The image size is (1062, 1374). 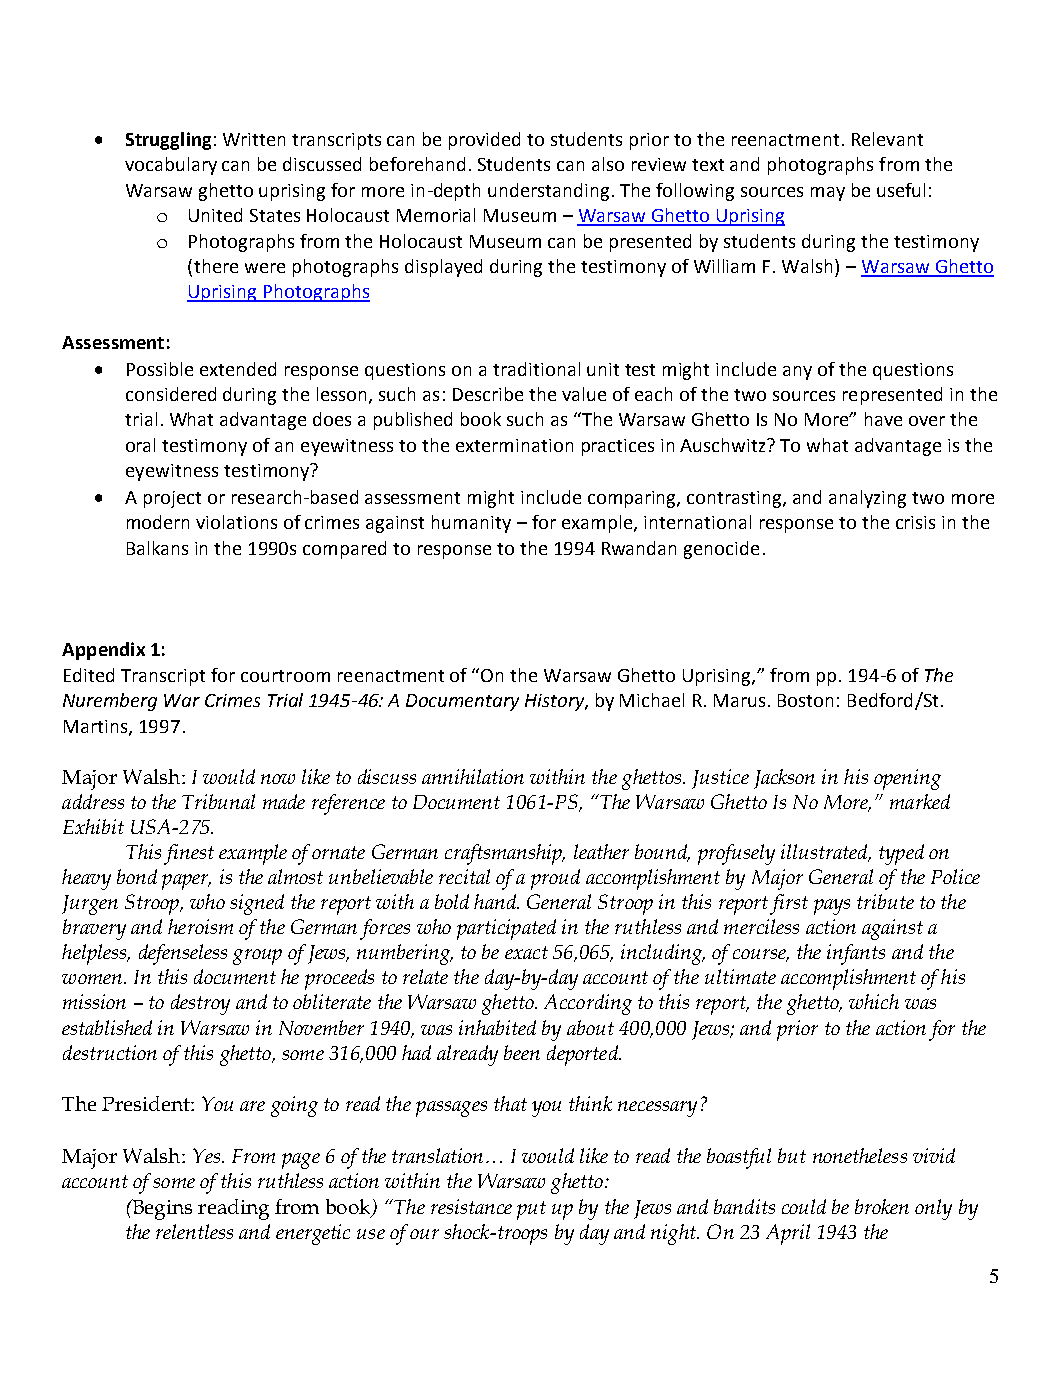 I want to click on broken, so click(x=882, y=1206).
